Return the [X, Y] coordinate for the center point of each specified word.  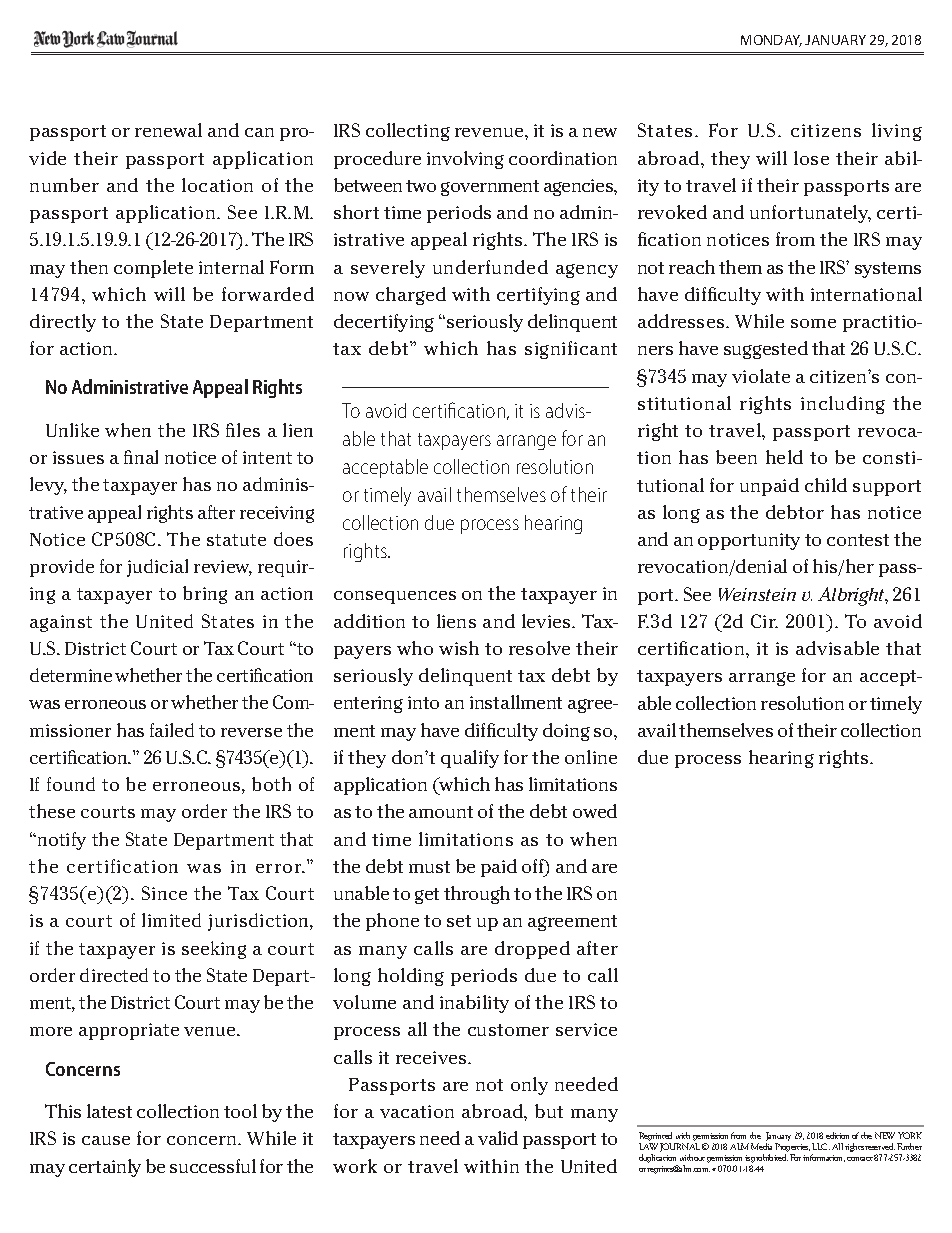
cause [106, 1140]
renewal [168, 130]
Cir [764, 621]
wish [459, 648]
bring [205, 595]
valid [498, 1138]
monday [771, 41]
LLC [821, 1146]
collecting [408, 132]
